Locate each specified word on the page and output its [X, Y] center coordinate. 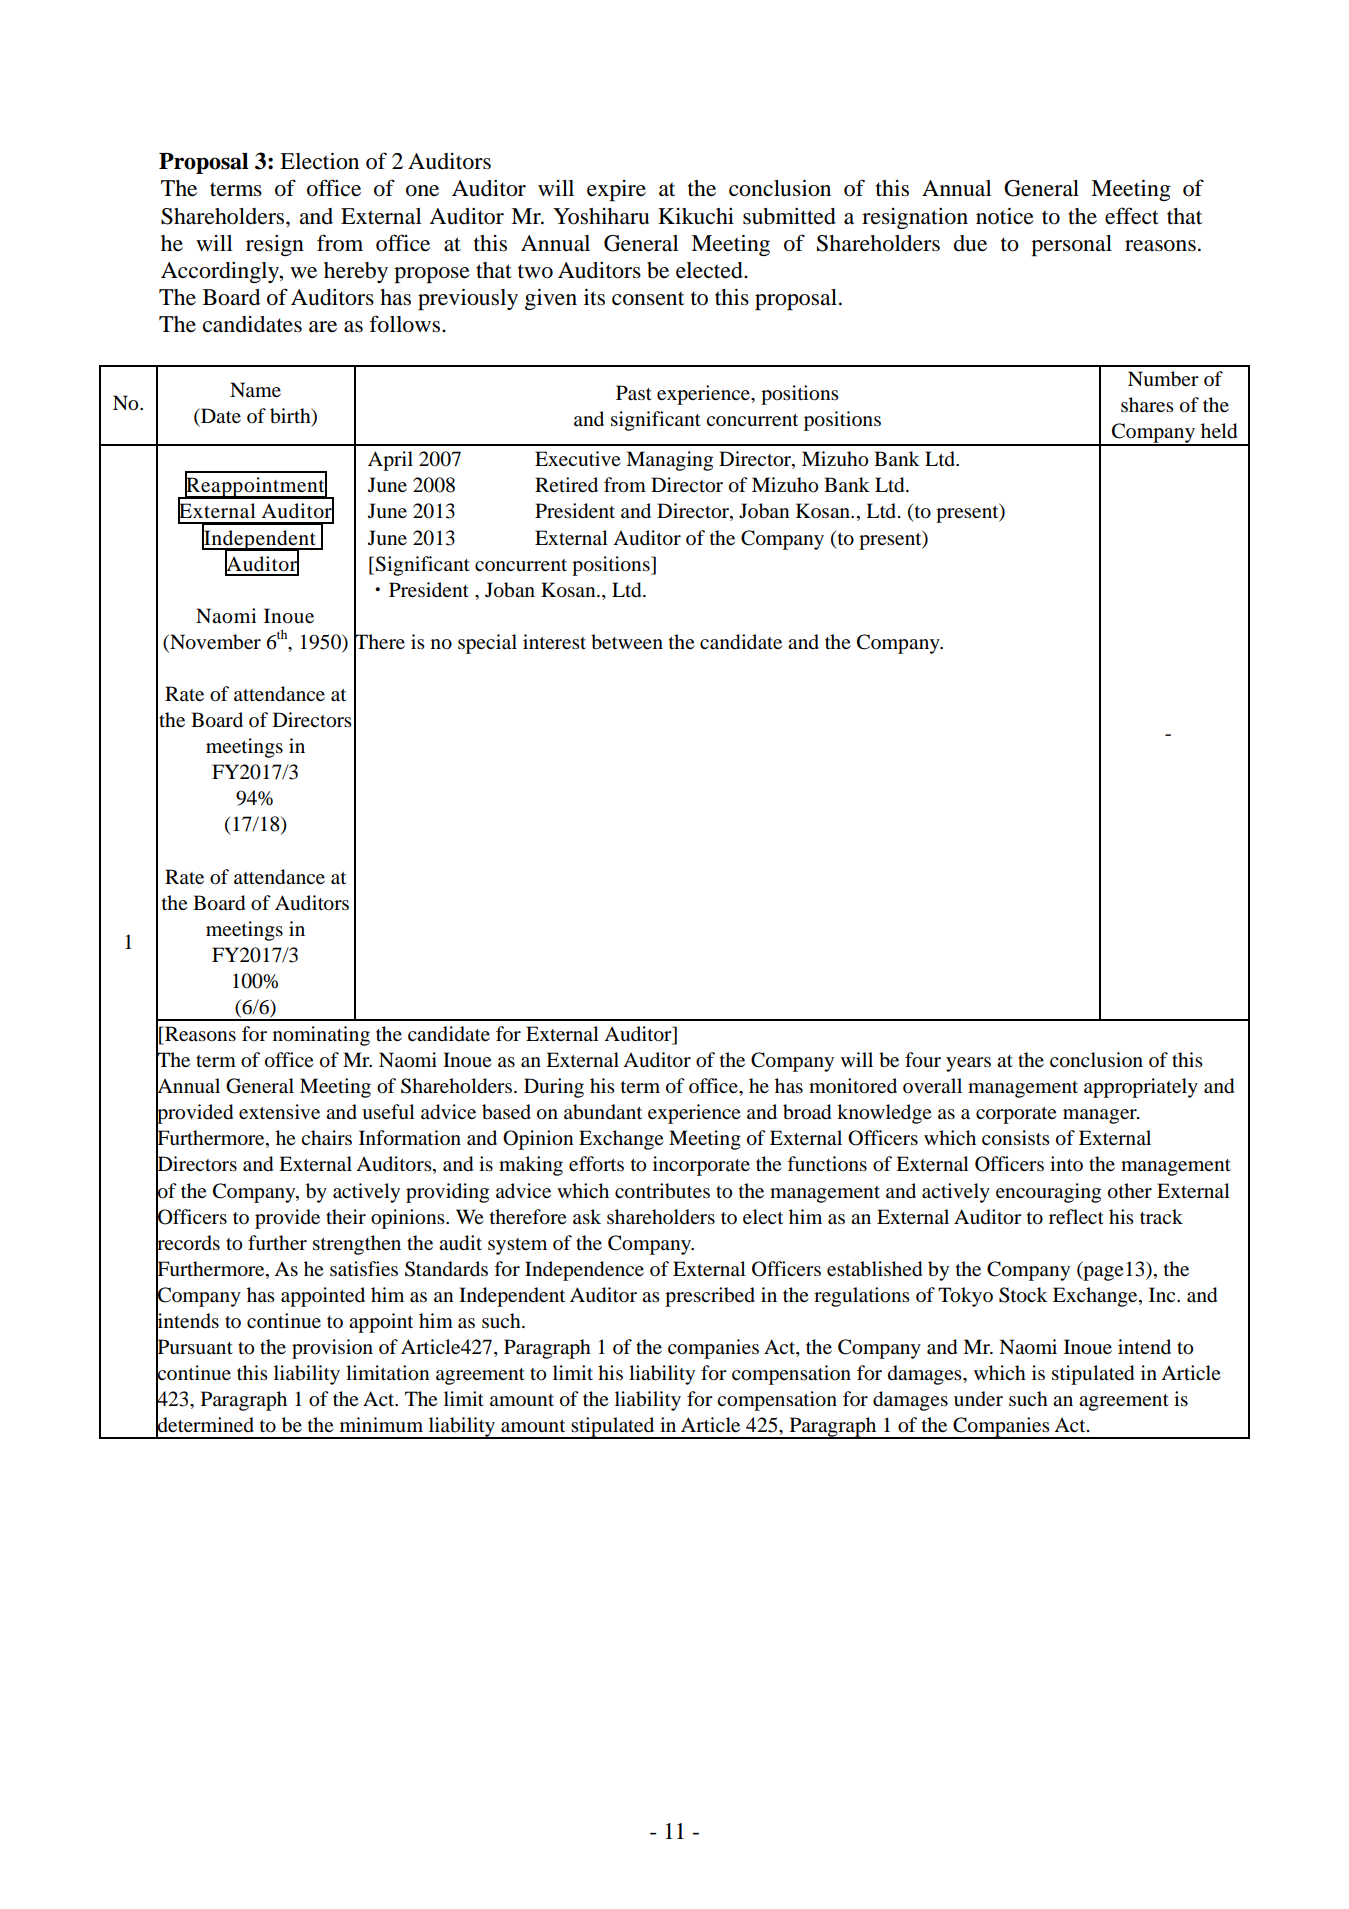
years [968, 1064]
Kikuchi [696, 216]
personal [1071, 246]
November [214, 643]
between [627, 642]
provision [332, 1349]
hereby [356, 272]
